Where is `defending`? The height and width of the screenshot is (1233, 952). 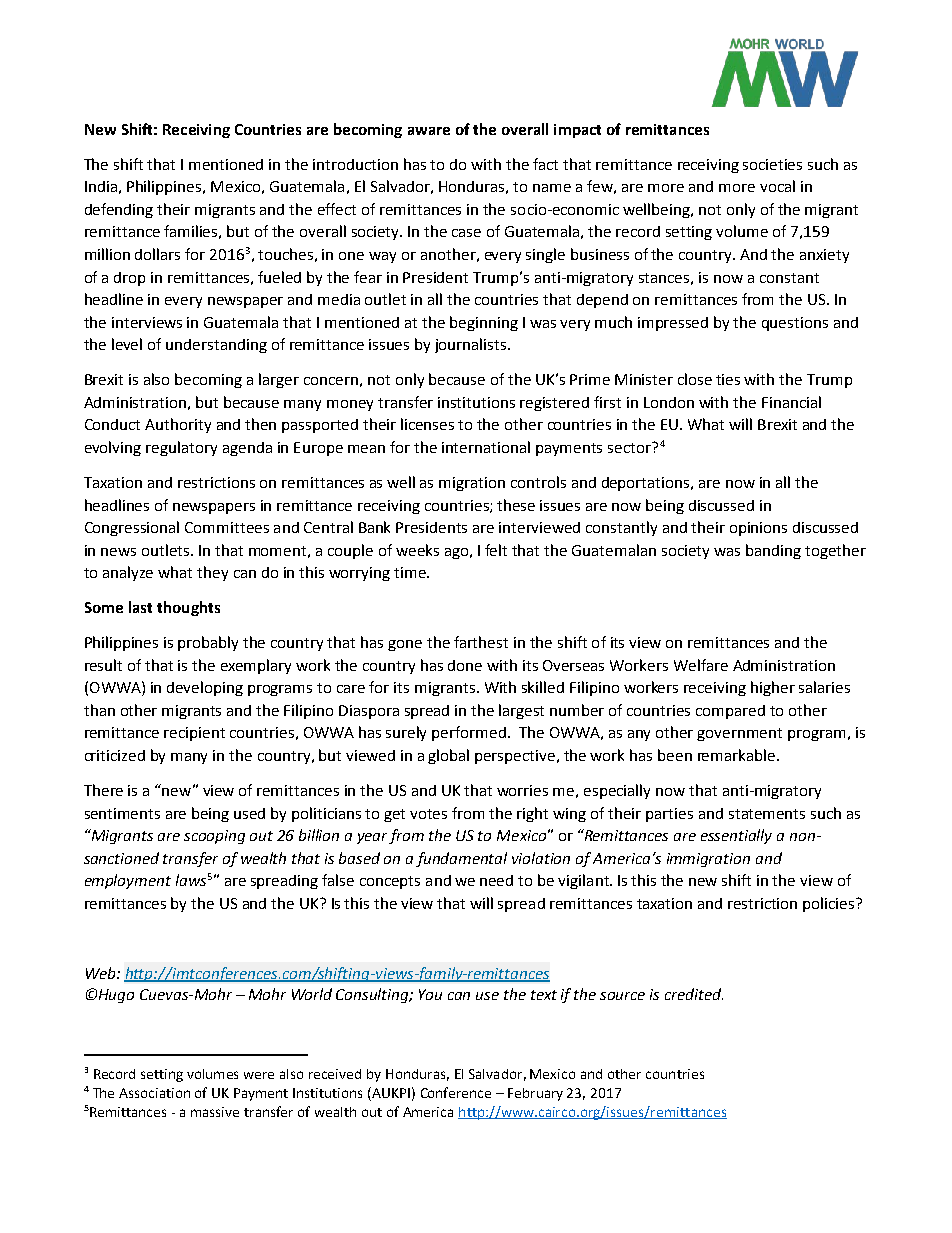
defending is located at coordinates (119, 210).
